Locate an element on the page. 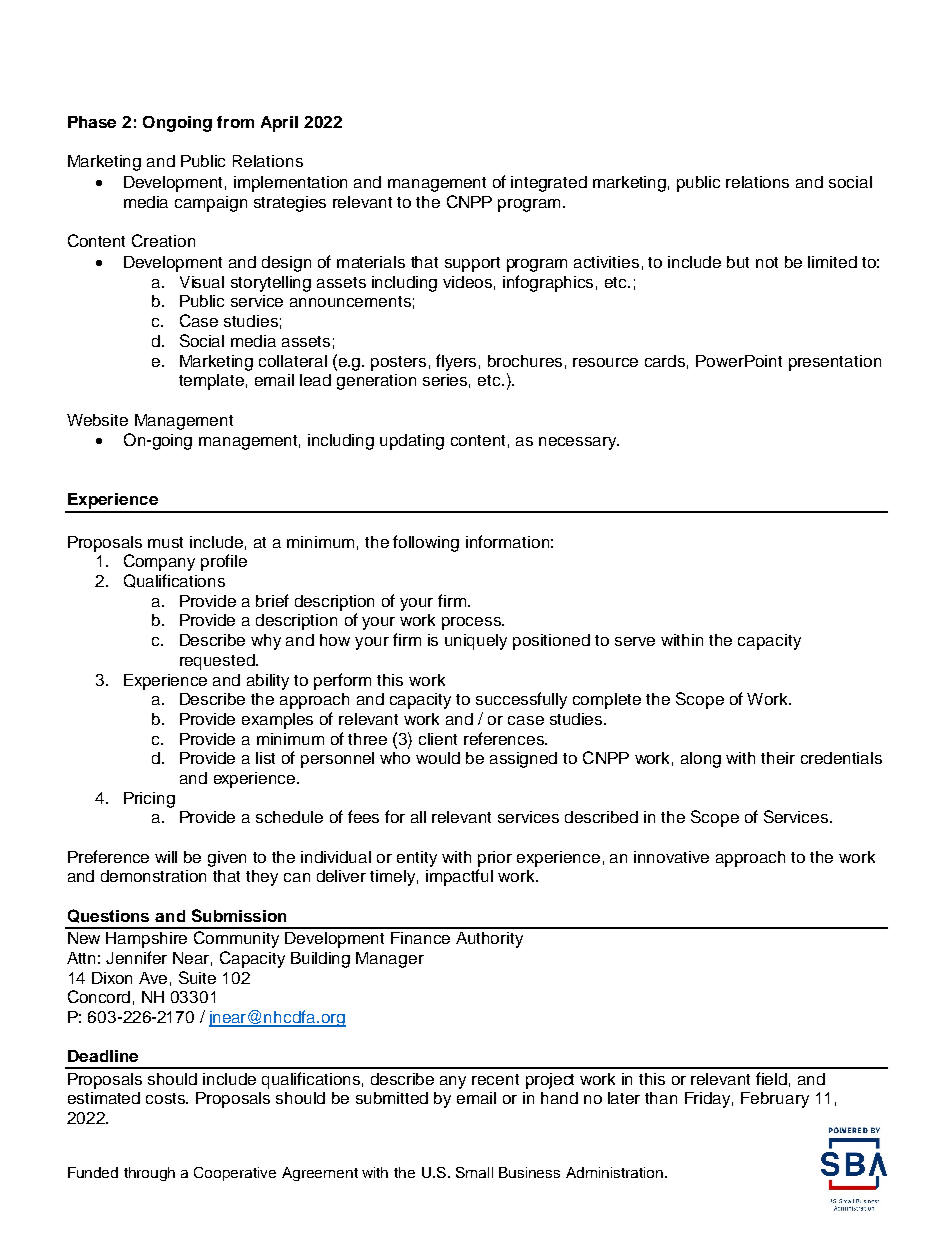 The width and height of the document is (952, 1233). uniquely is located at coordinates (476, 642).
